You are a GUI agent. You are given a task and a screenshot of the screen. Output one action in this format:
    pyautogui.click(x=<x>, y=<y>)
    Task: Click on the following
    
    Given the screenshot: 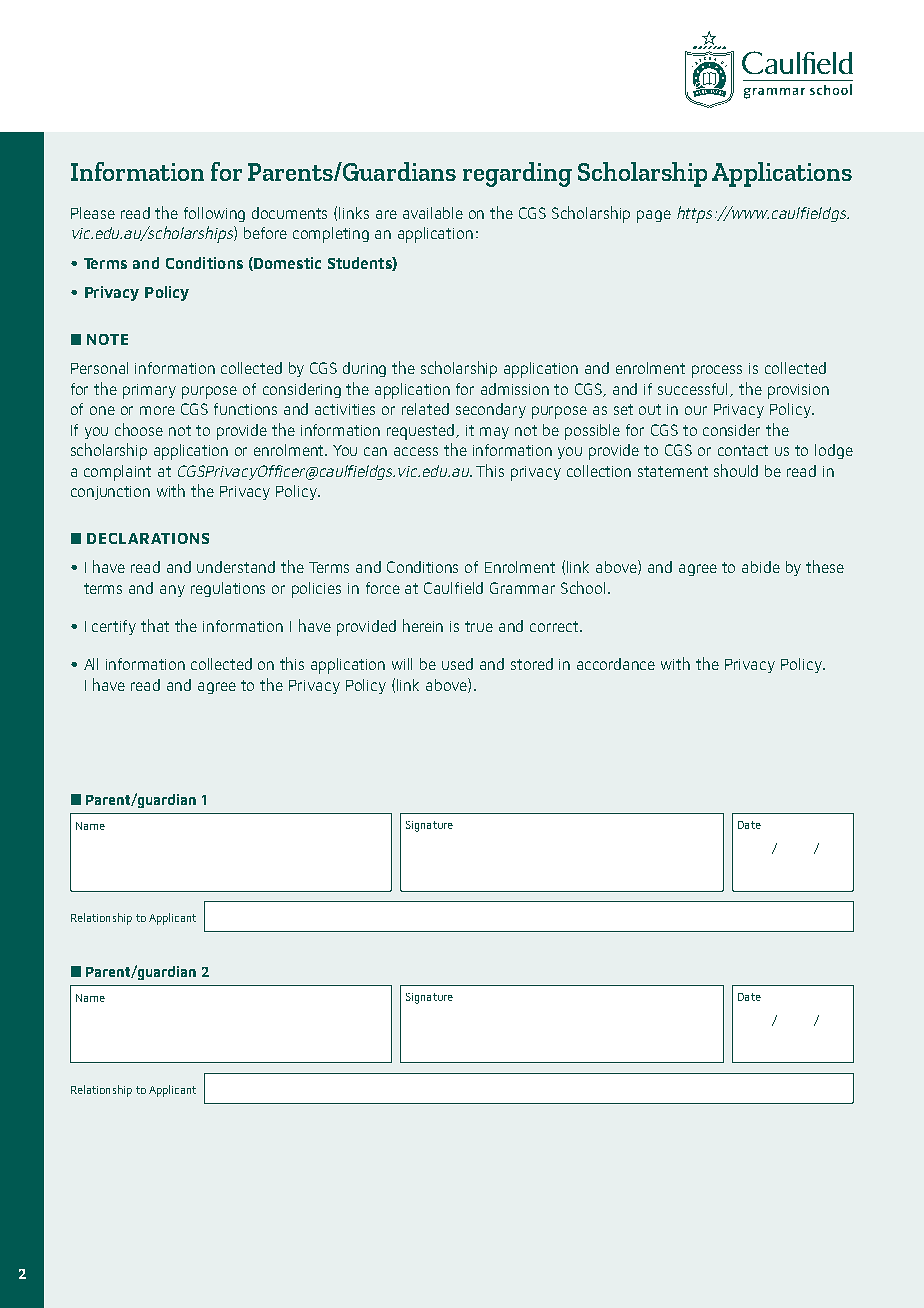 What is the action you would take?
    pyautogui.click(x=214, y=214)
